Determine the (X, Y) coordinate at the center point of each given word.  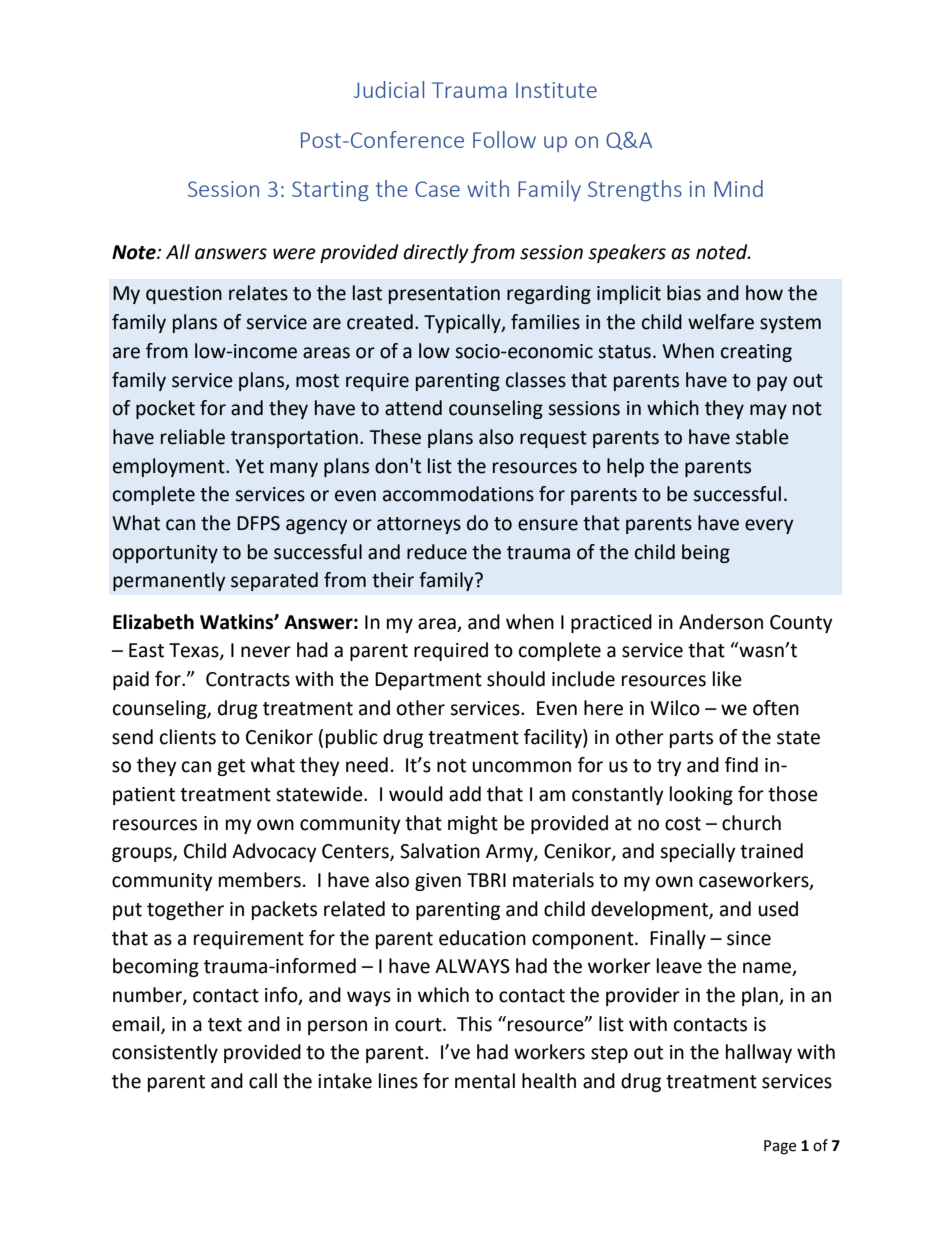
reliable (193, 437)
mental (485, 1081)
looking (701, 795)
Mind (738, 188)
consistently (165, 1053)
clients (188, 737)
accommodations (458, 494)
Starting (330, 191)
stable (762, 437)
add (465, 794)
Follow (504, 139)
